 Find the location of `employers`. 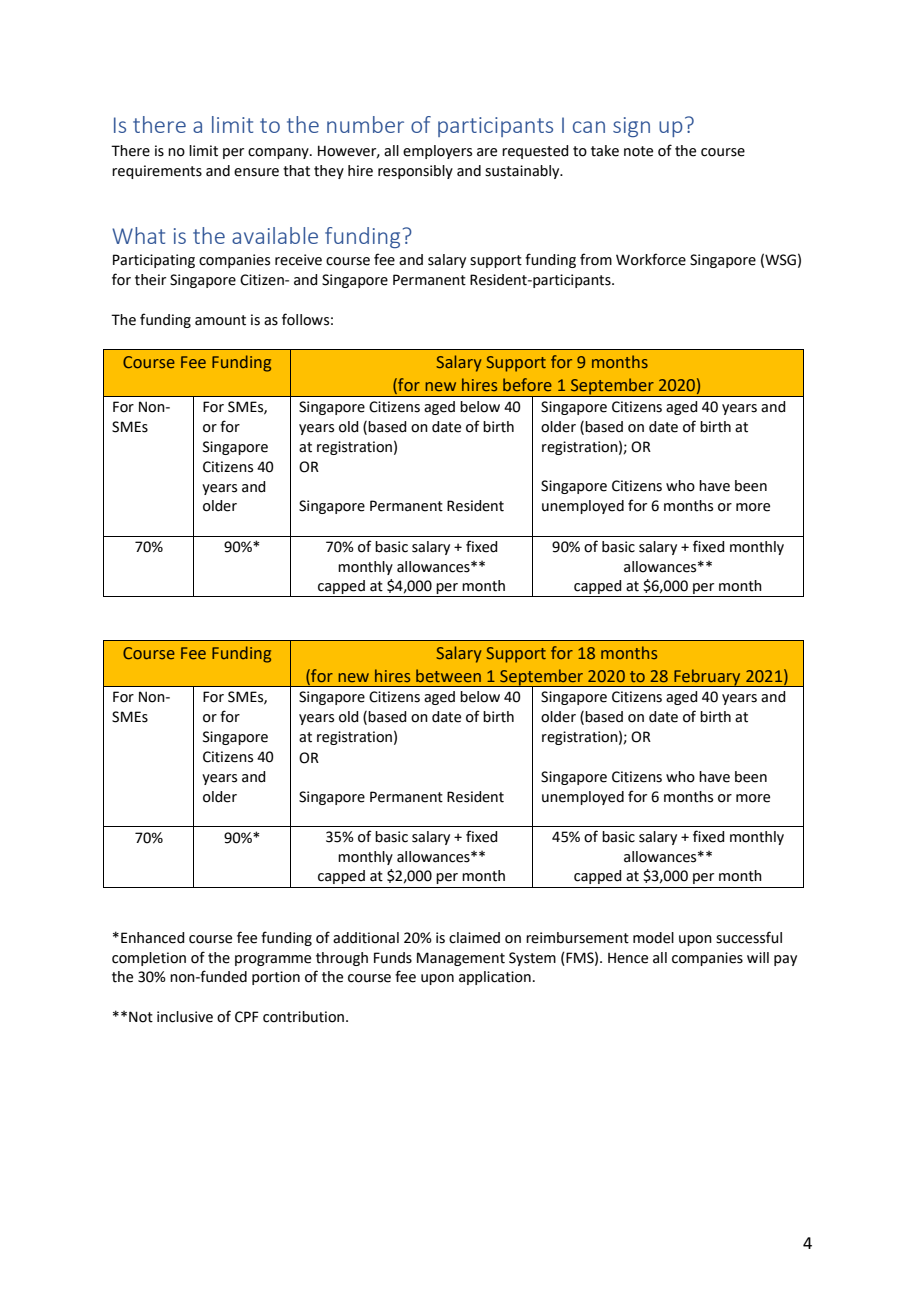

employers is located at coordinates (437, 152).
